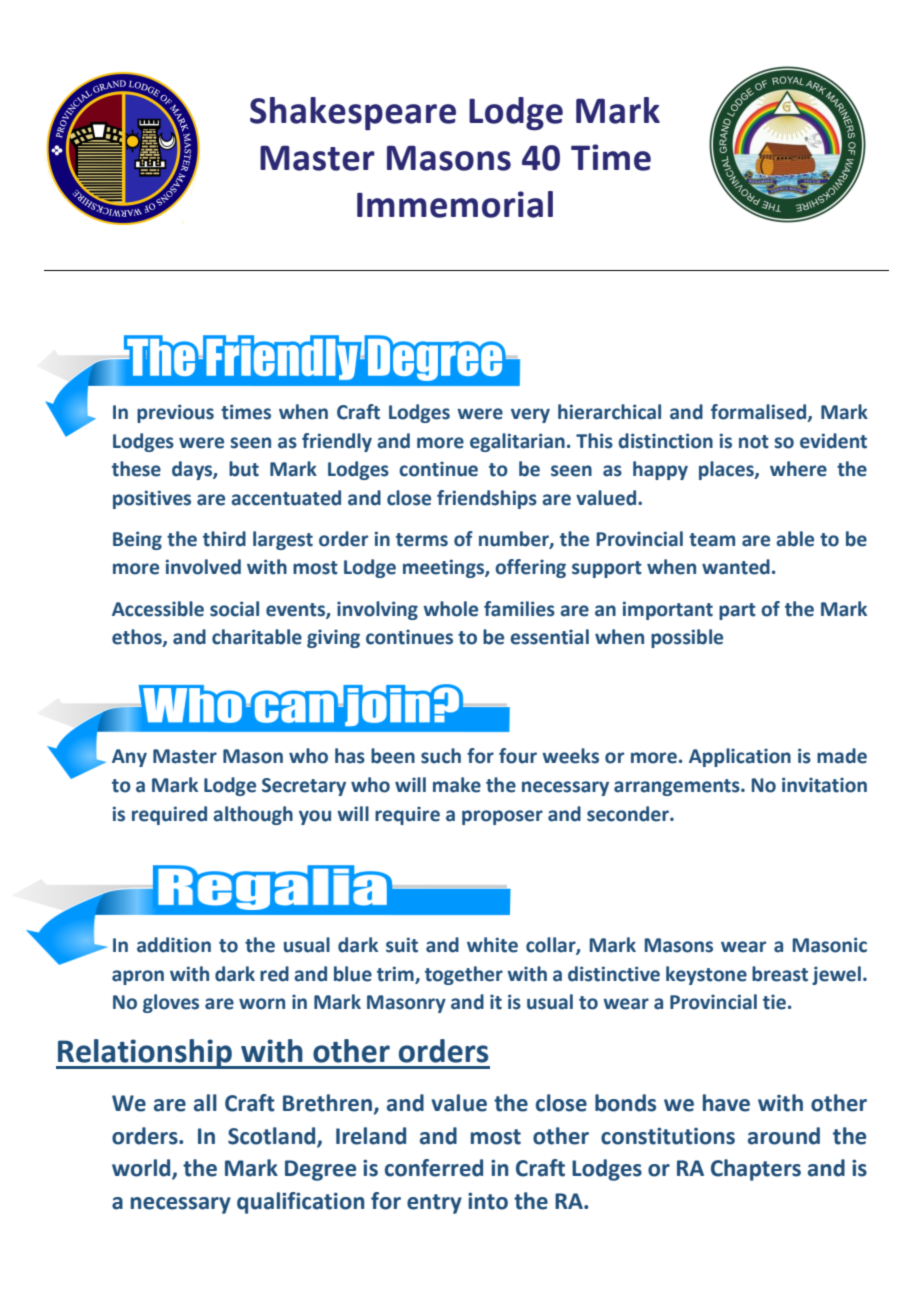  What do you see at coordinates (142, 1169) in the screenshot?
I see `world` at bounding box center [142, 1169].
